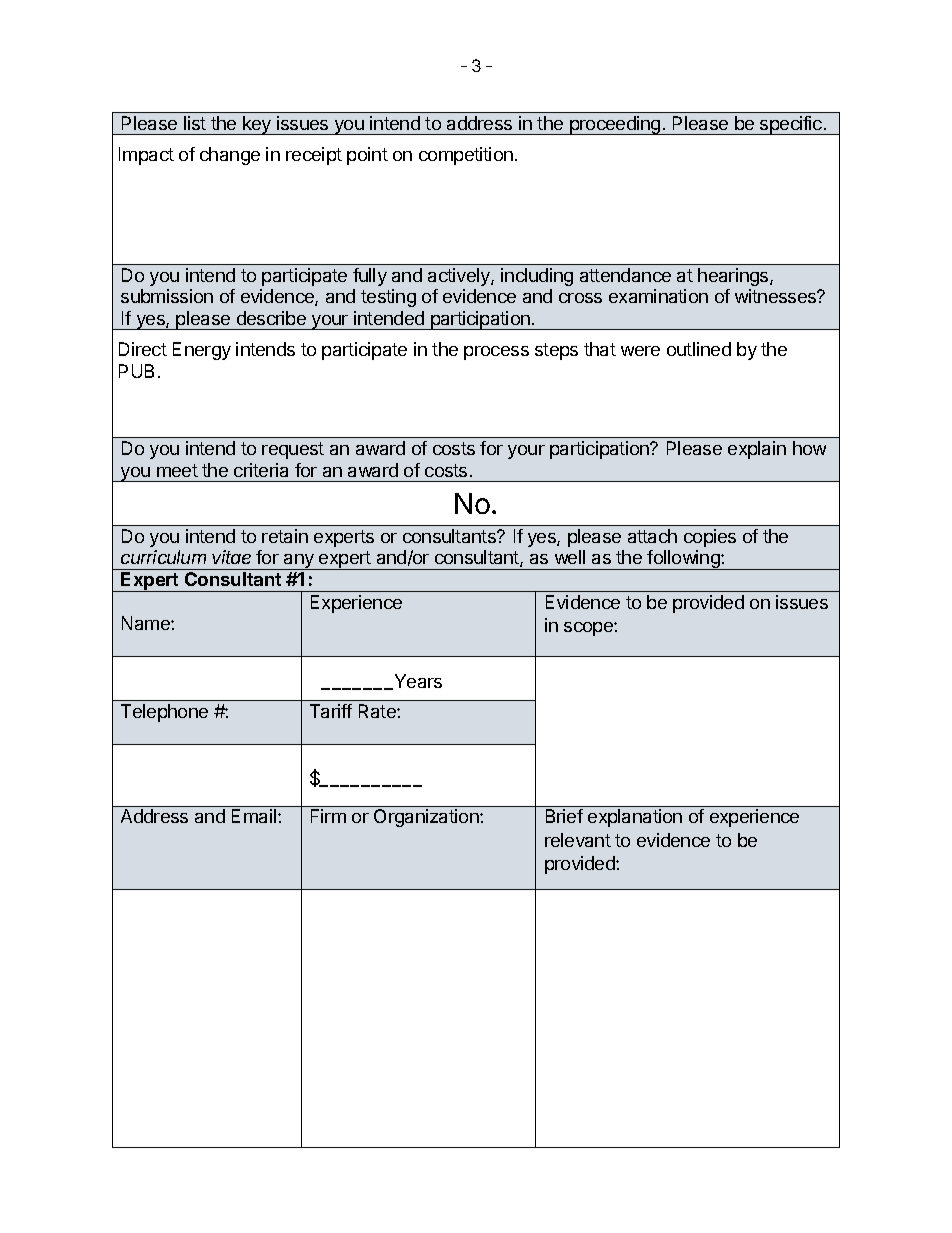 Image resolution: width=952 pixels, height=1233 pixels. Describe the element at coordinates (257, 125) in the screenshot. I see `key` at that location.
